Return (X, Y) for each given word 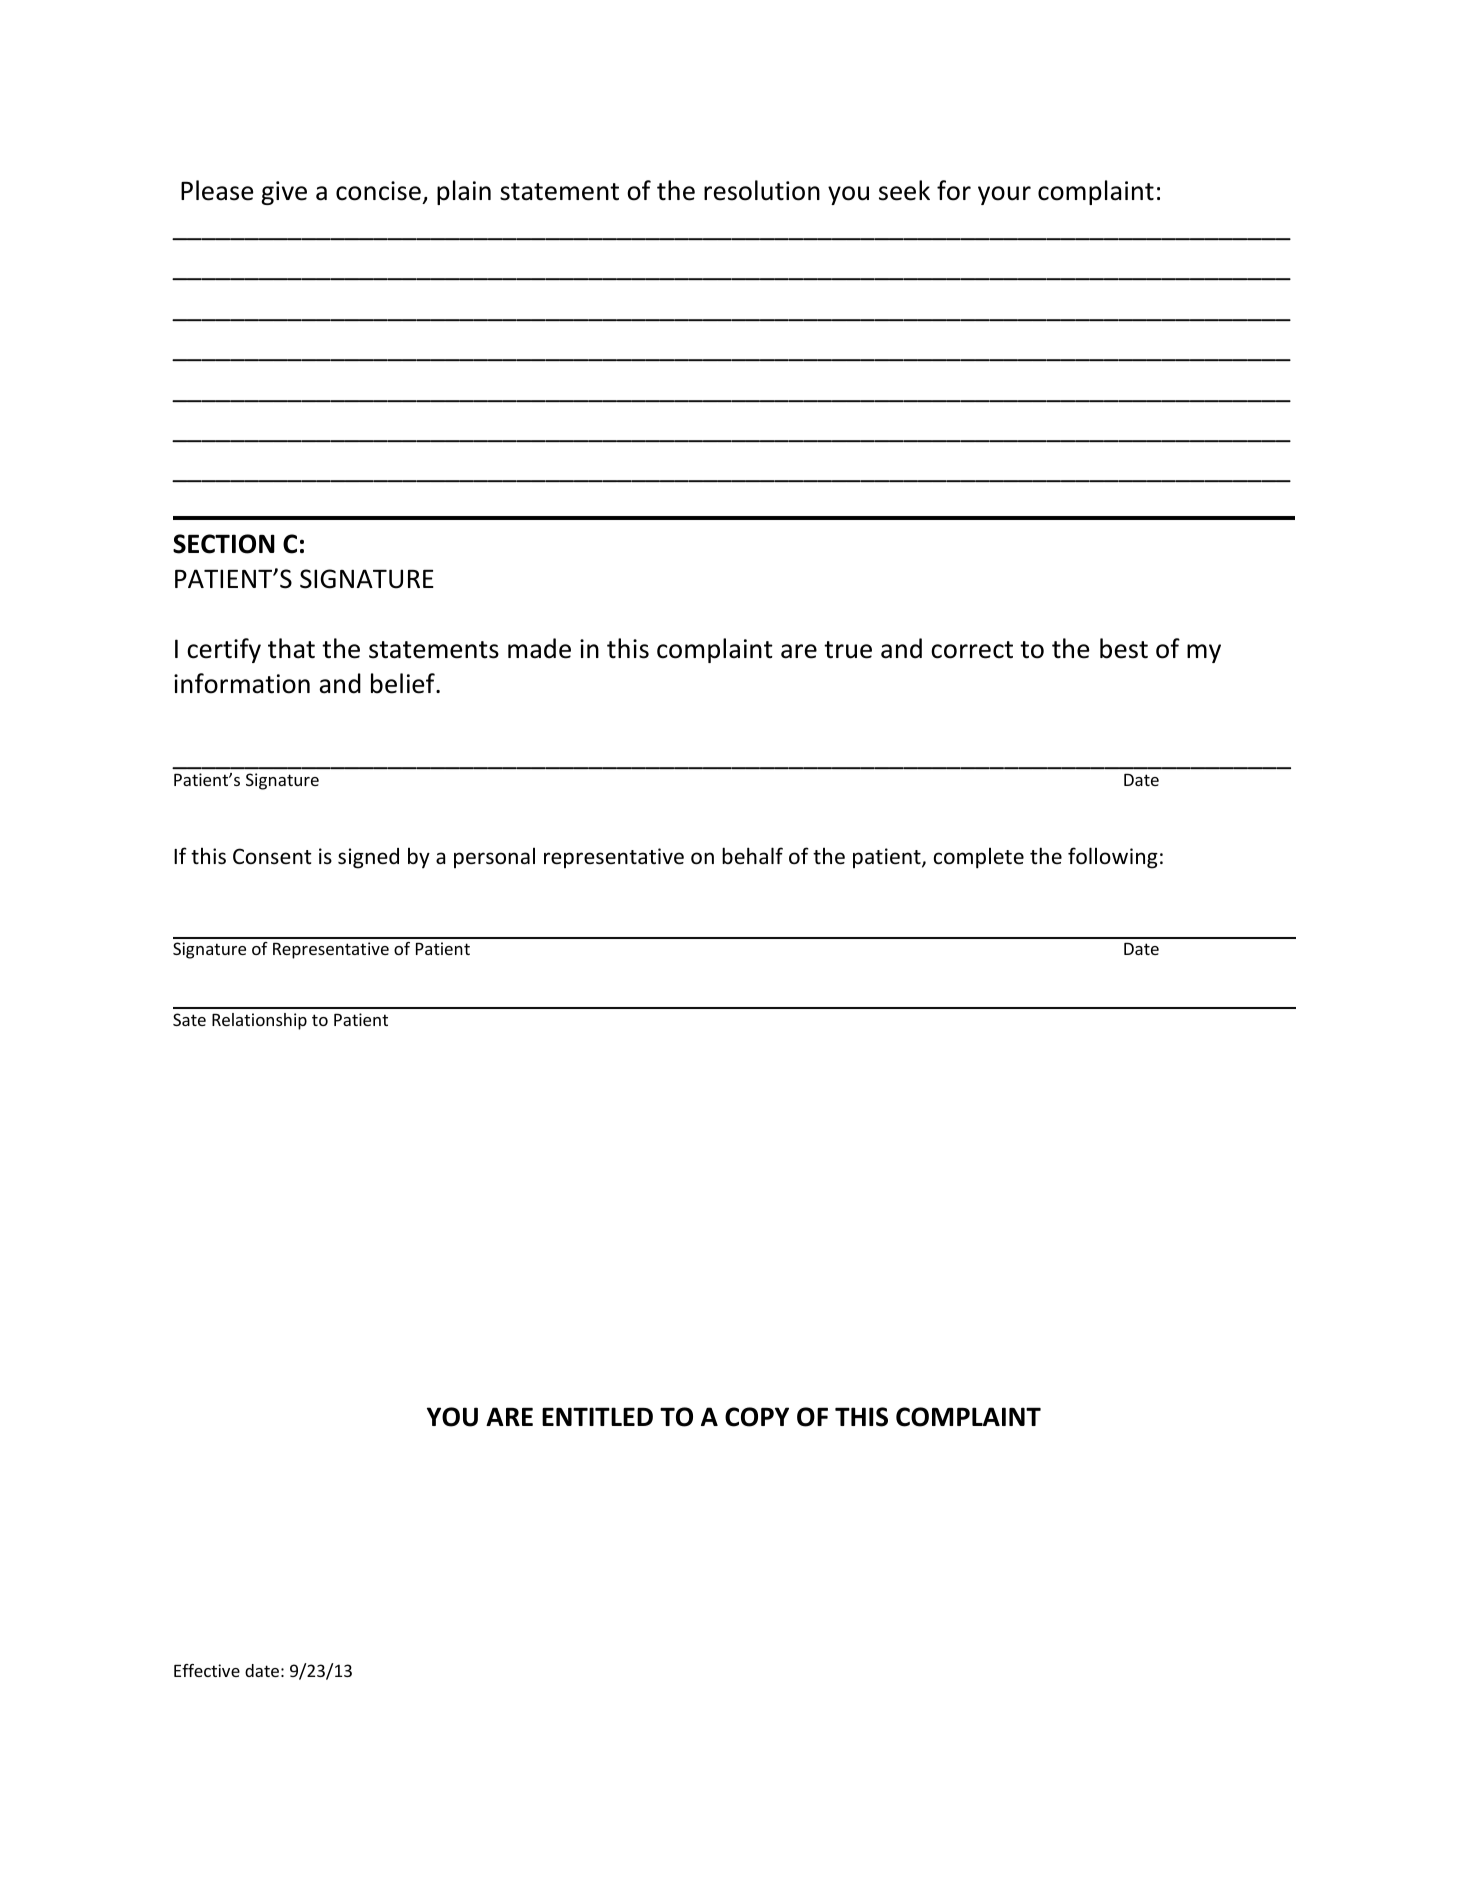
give (284, 193)
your (1004, 195)
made (539, 648)
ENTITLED (597, 1416)
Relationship (259, 1021)
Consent (272, 856)
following (1113, 858)
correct (972, 650)
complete (979, 858)
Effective (207, 1670)
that (291, 648)
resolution (762, 190)
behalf (752, 855)
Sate (189, 1019)
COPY (757, 1417)
